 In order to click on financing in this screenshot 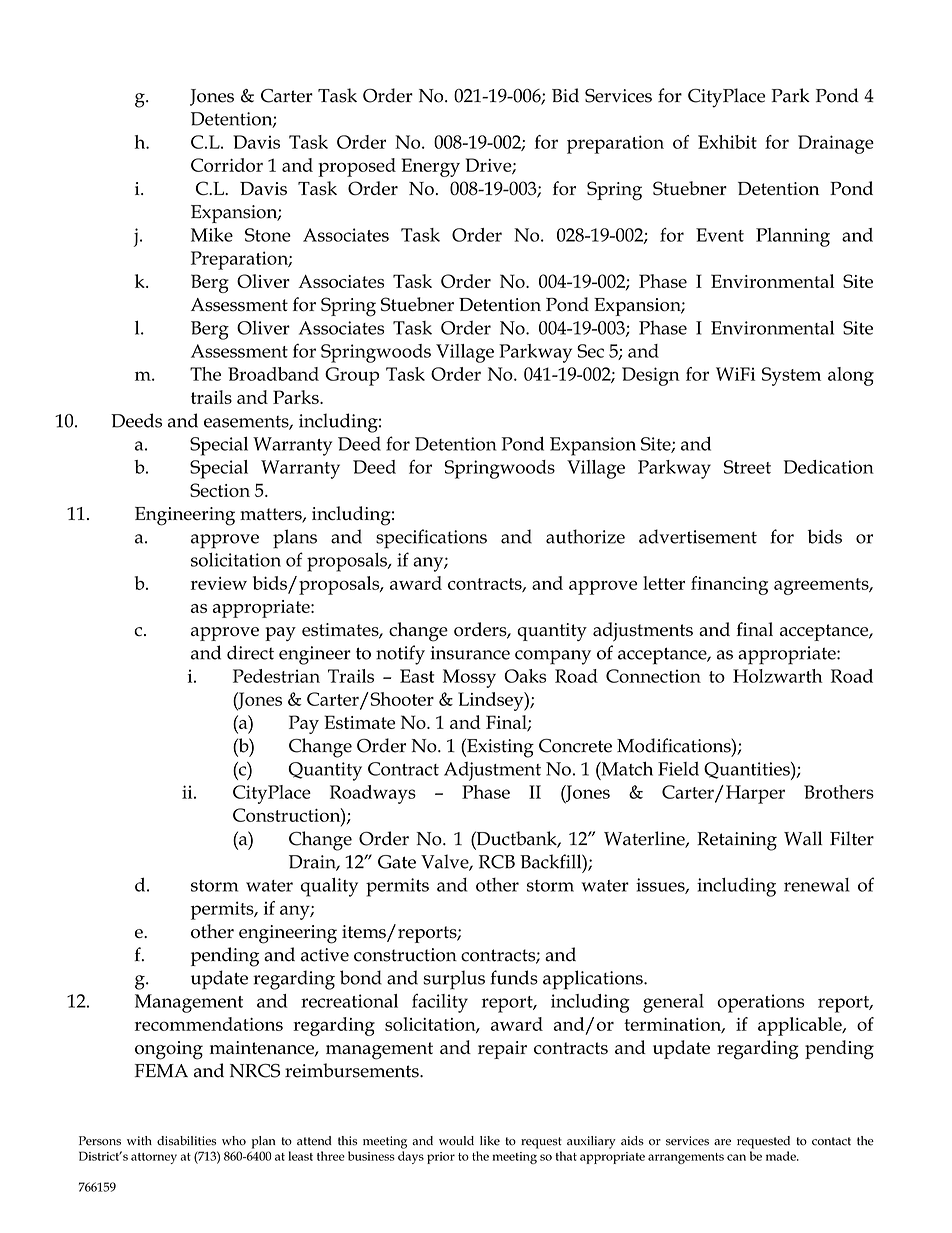, I will do `click(729, 585)`.
